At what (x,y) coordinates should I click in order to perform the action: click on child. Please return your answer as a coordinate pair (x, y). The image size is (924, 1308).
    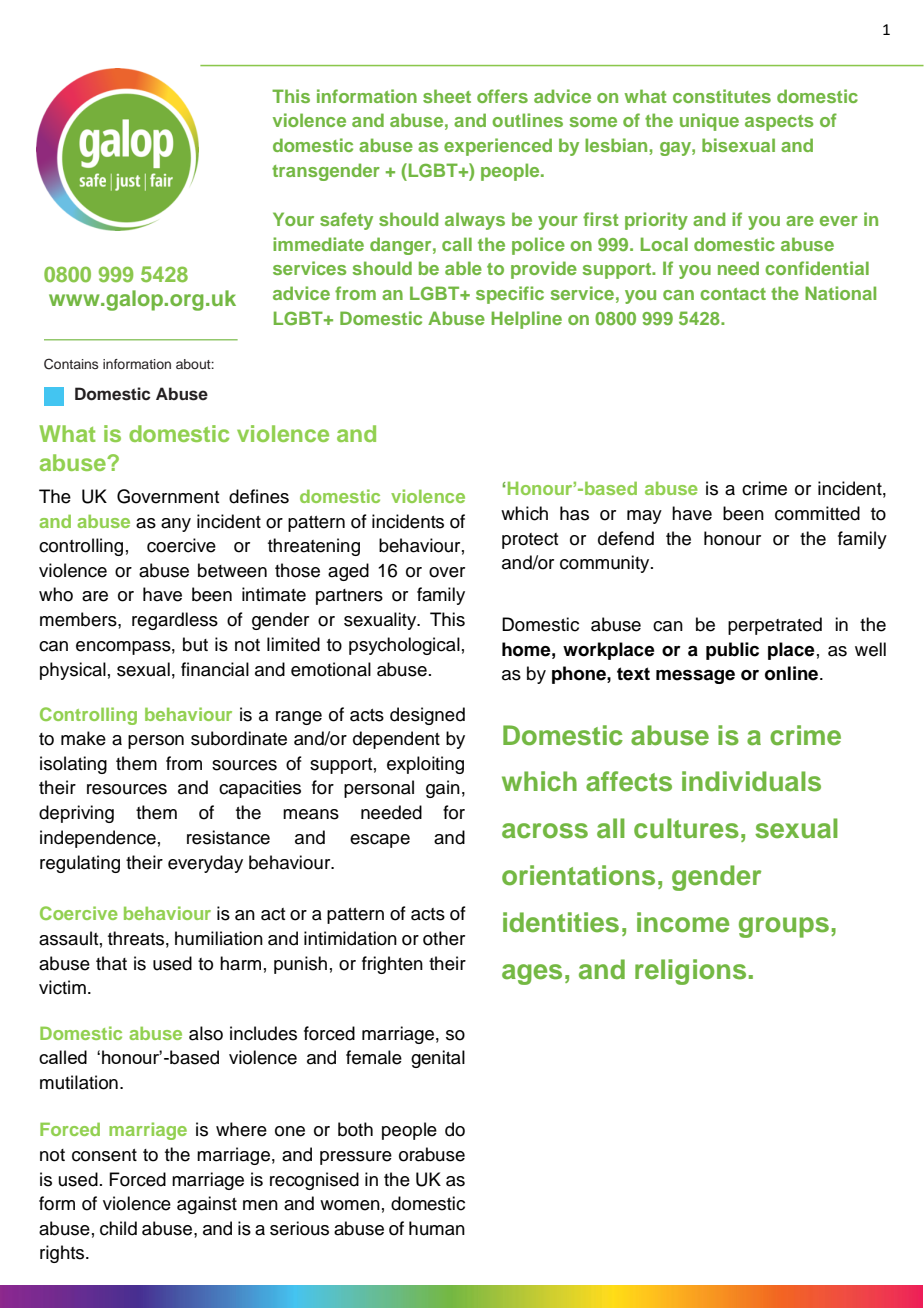
    Looking at the image, I should click on (118, 1228).
